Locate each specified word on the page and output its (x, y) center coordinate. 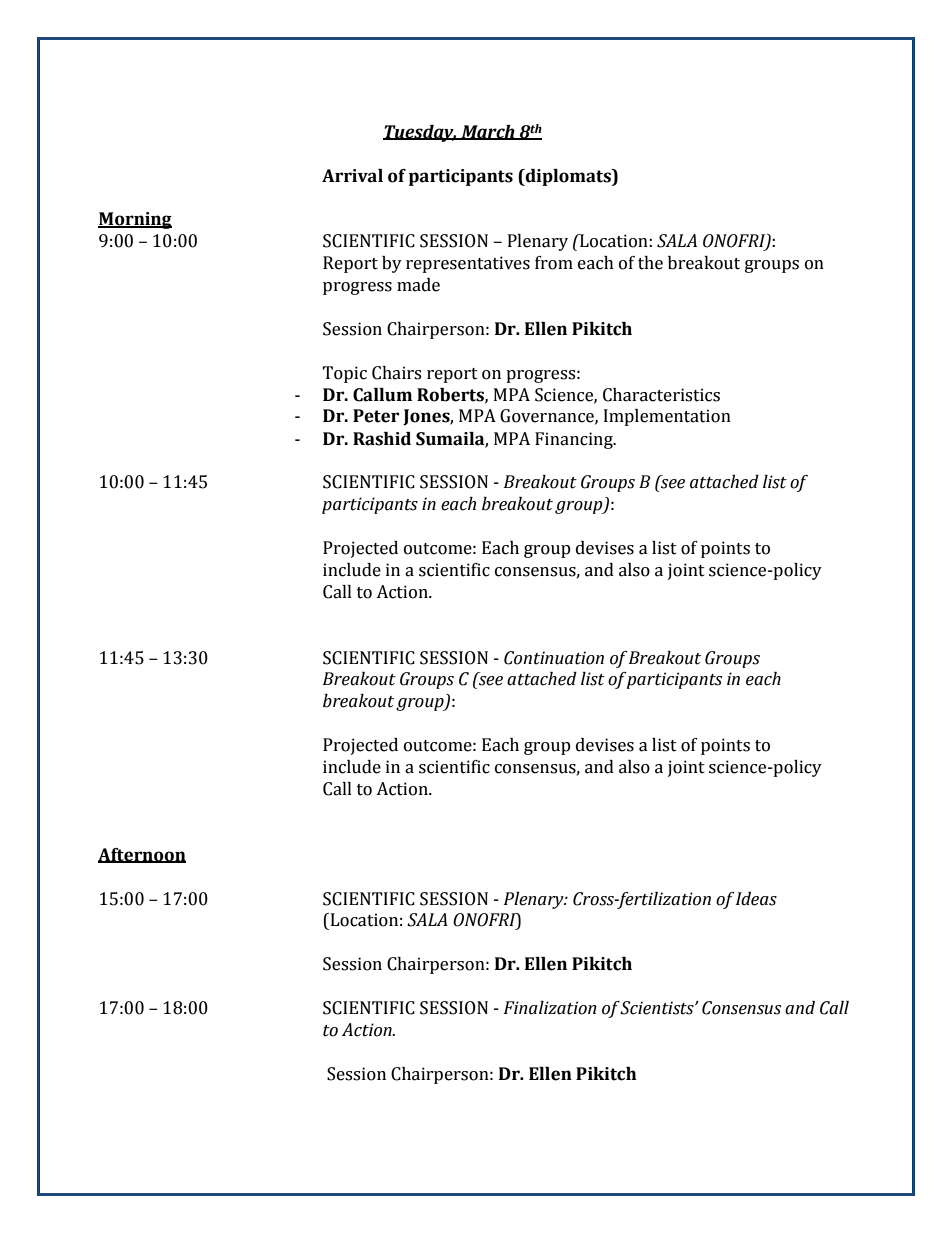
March (488, 132)
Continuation (554, 658)
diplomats (568, 177)
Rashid (382, 439)
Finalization (550, 1008)
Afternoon (142, 855)
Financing (575, 440)
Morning (135, 220)
